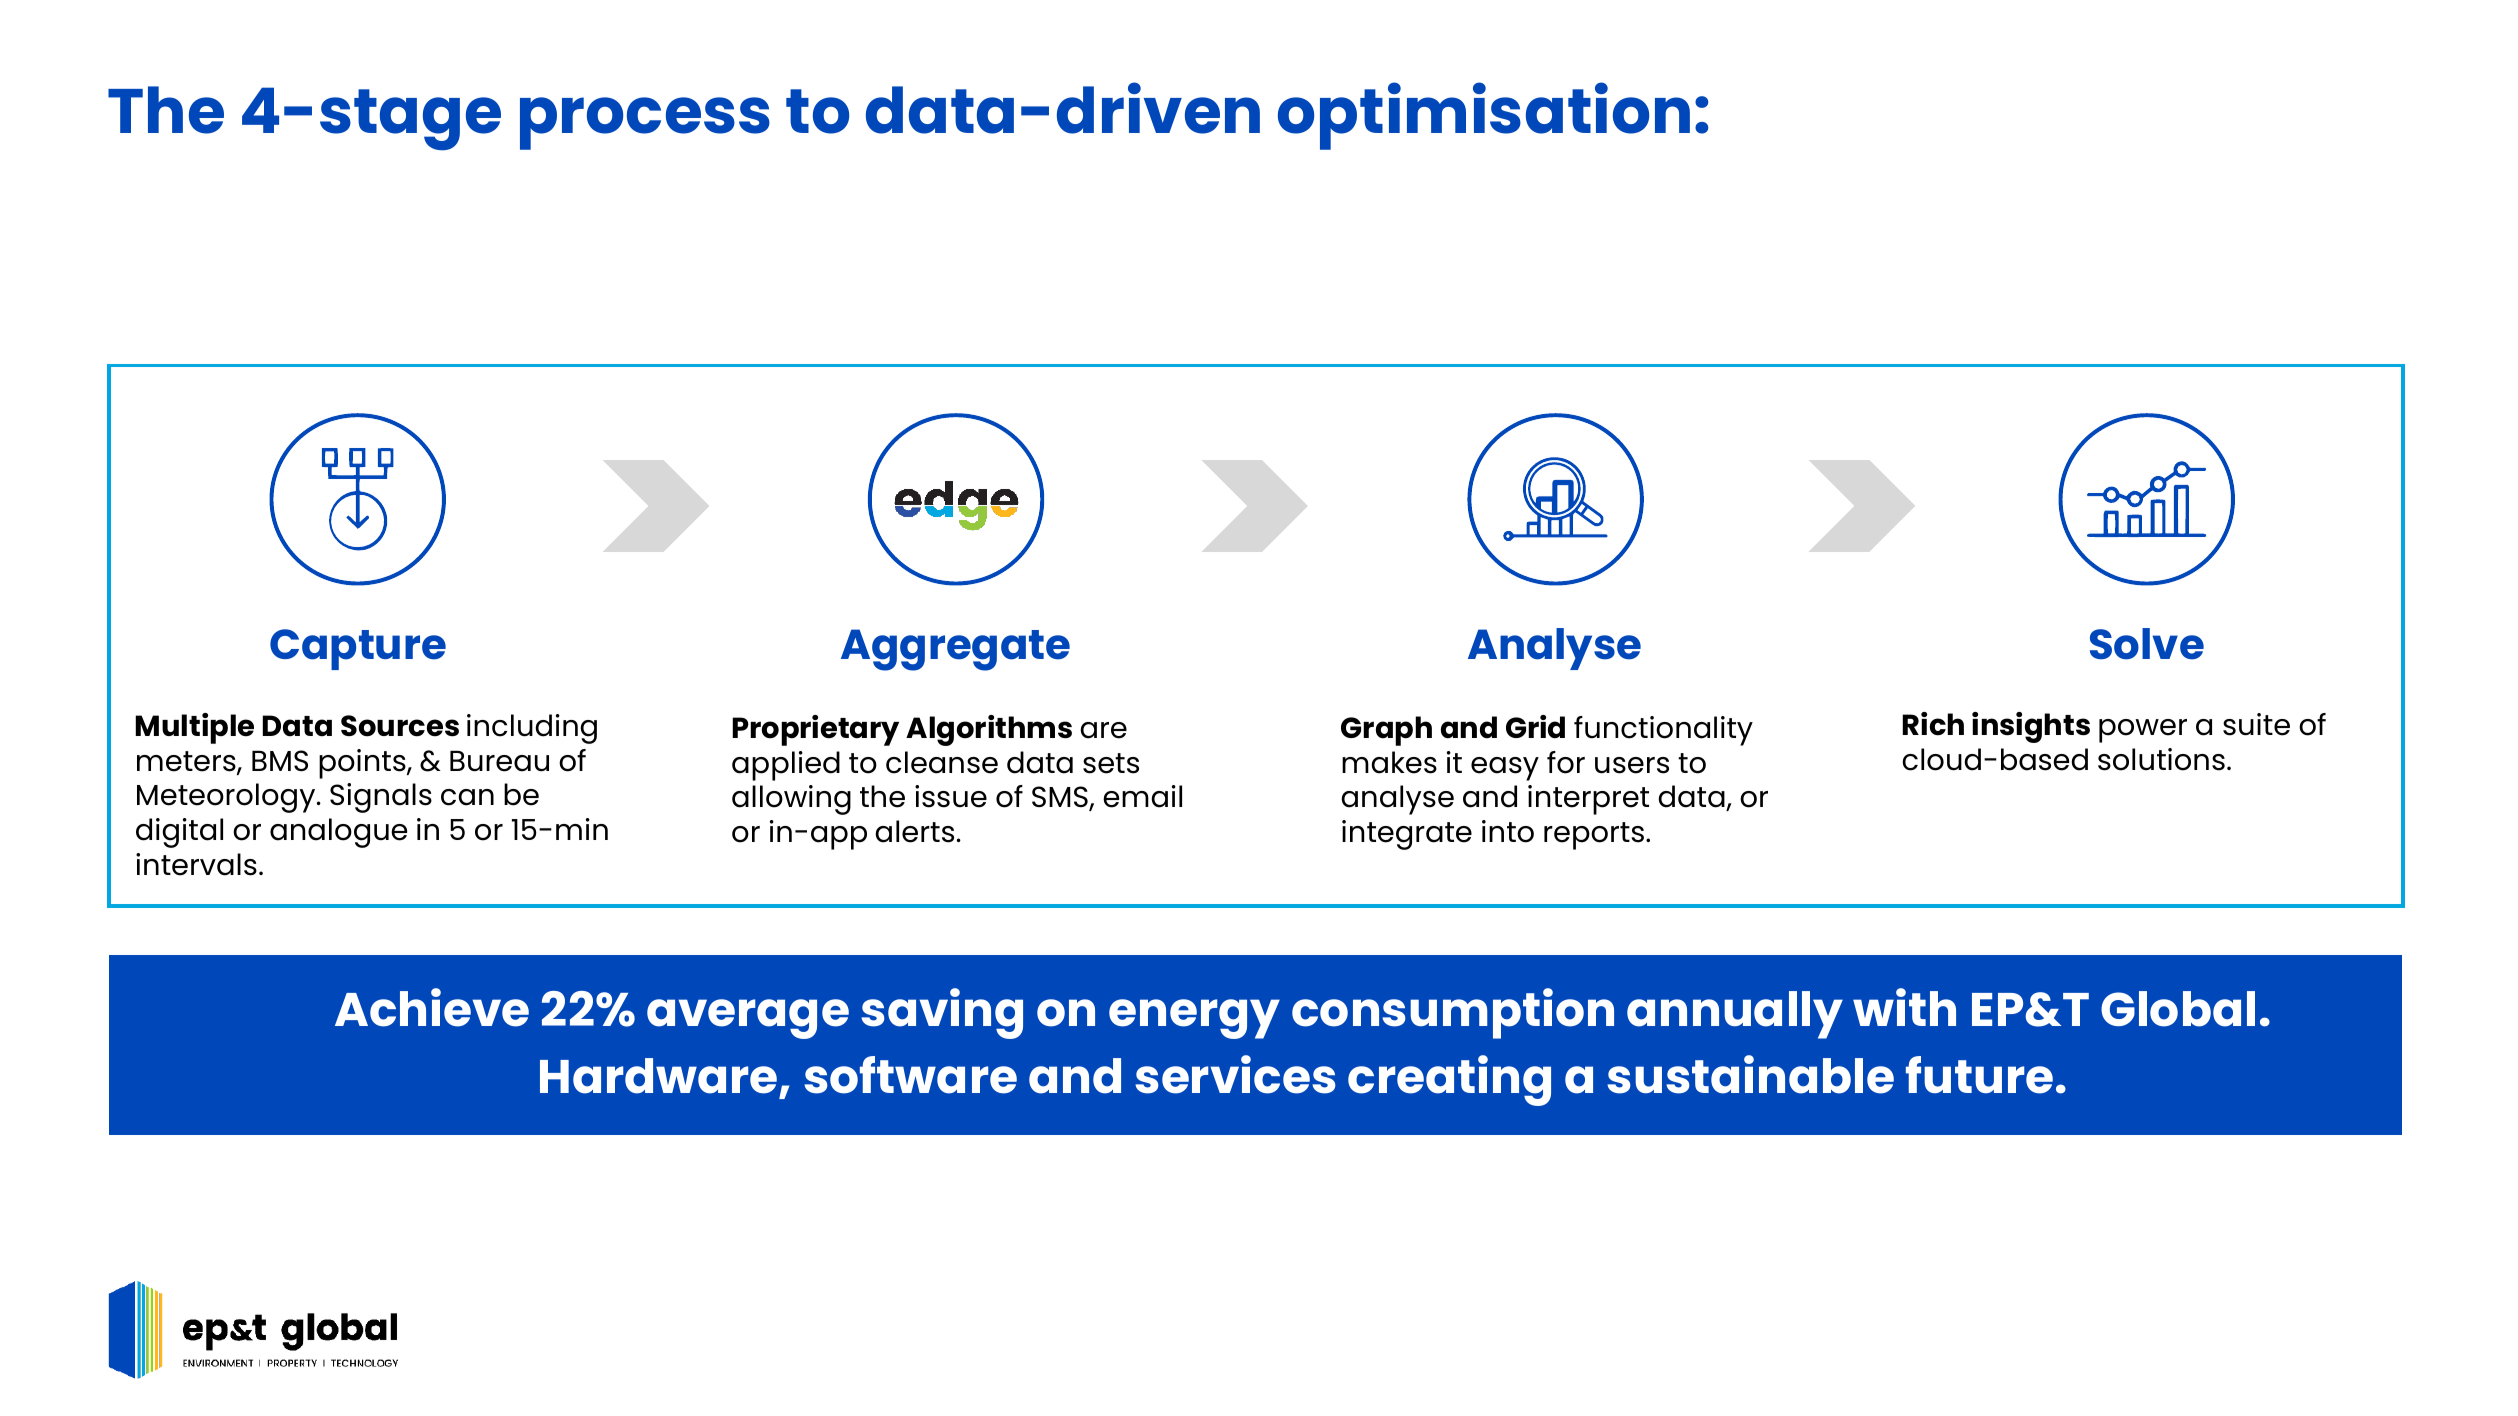  Describe the element at coordinates (1235, 1074) in the screenshot. I see `services` at that location.
